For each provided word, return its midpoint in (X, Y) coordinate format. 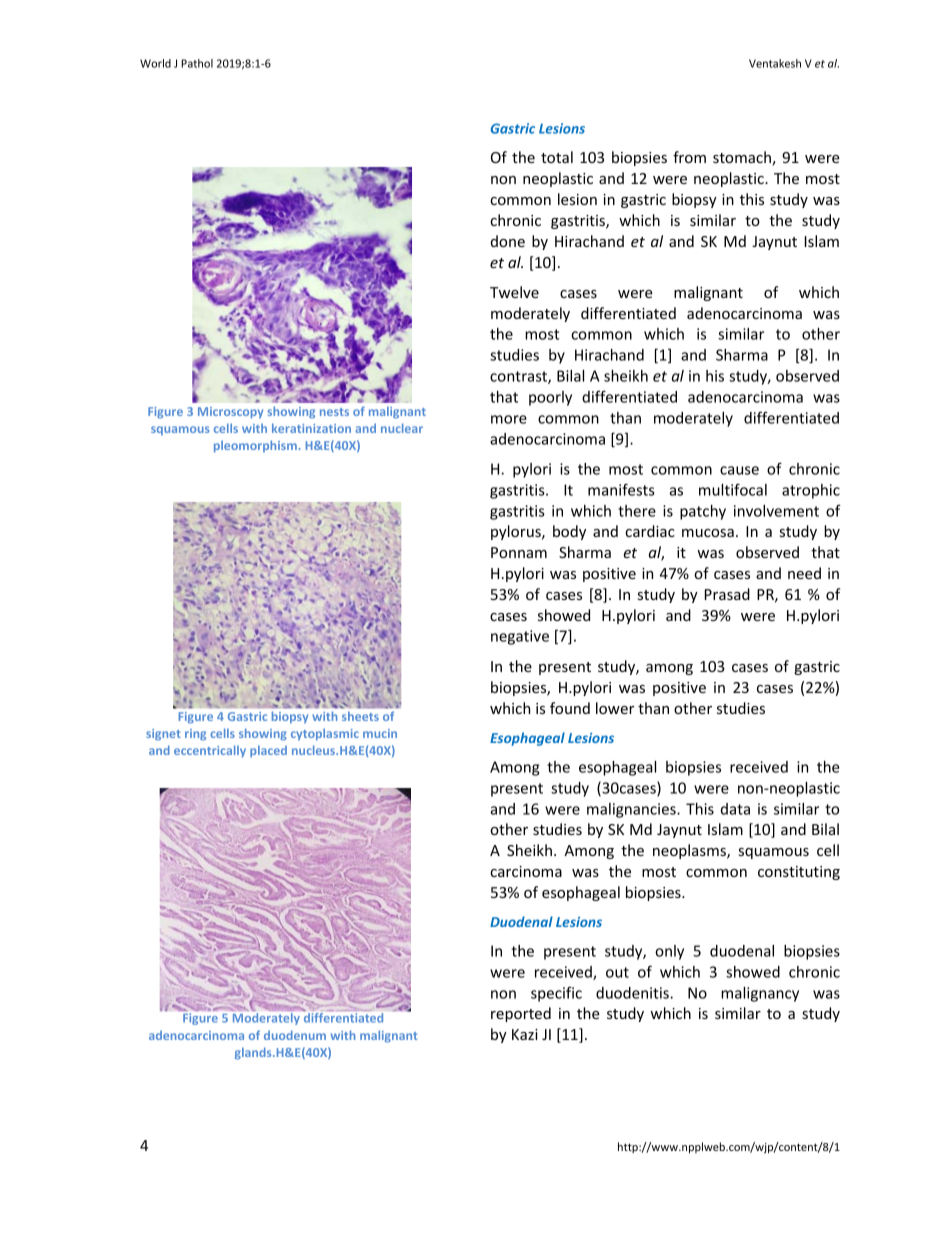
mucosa (708, 533)
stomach (743, 158)
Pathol (197, 63)
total (557, 157)
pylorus (517, 532)
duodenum (295, 1035)
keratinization (311, 428)
